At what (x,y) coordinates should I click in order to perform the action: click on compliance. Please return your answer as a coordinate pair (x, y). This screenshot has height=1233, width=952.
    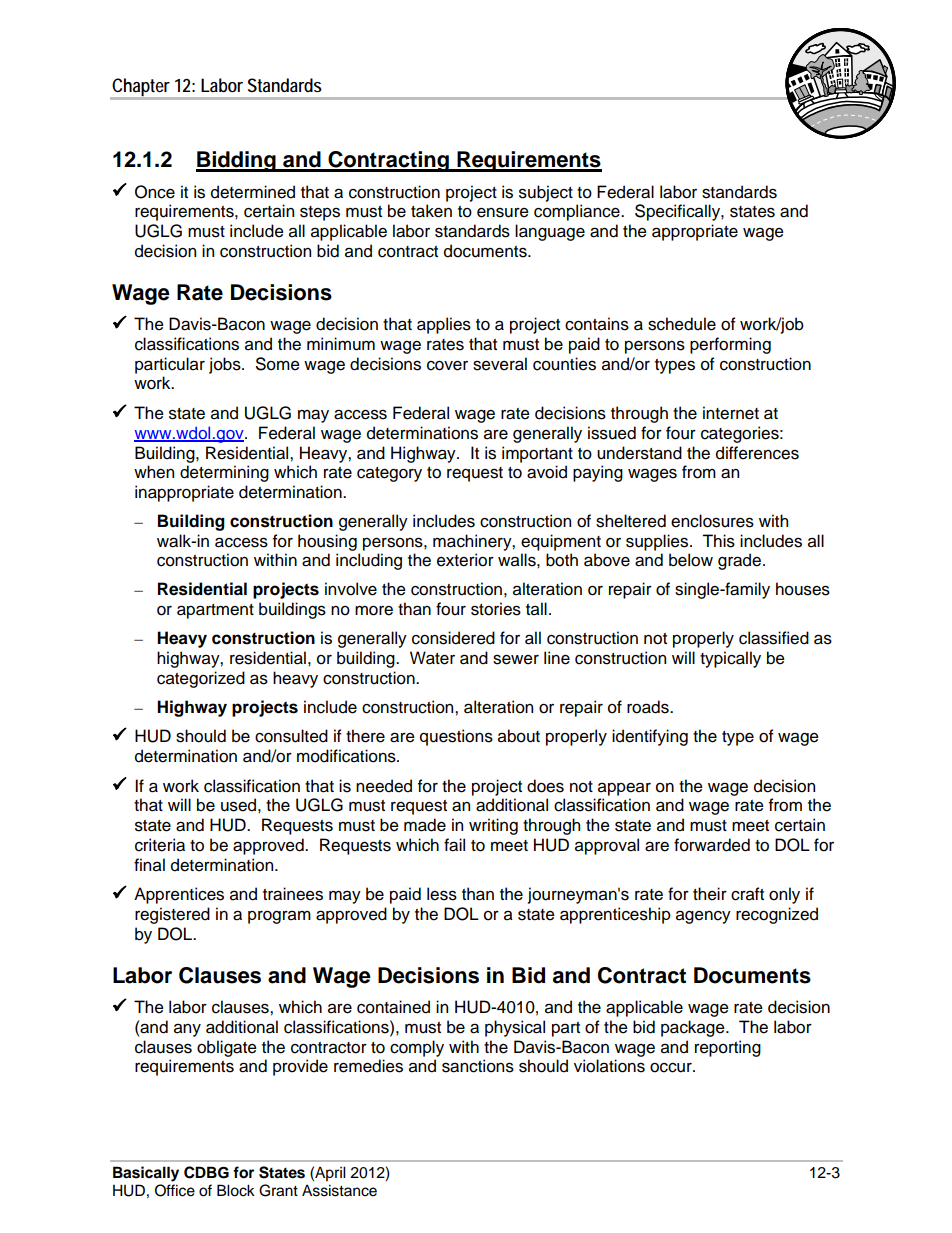
    Looking at the image, I should click on (578, 212).
